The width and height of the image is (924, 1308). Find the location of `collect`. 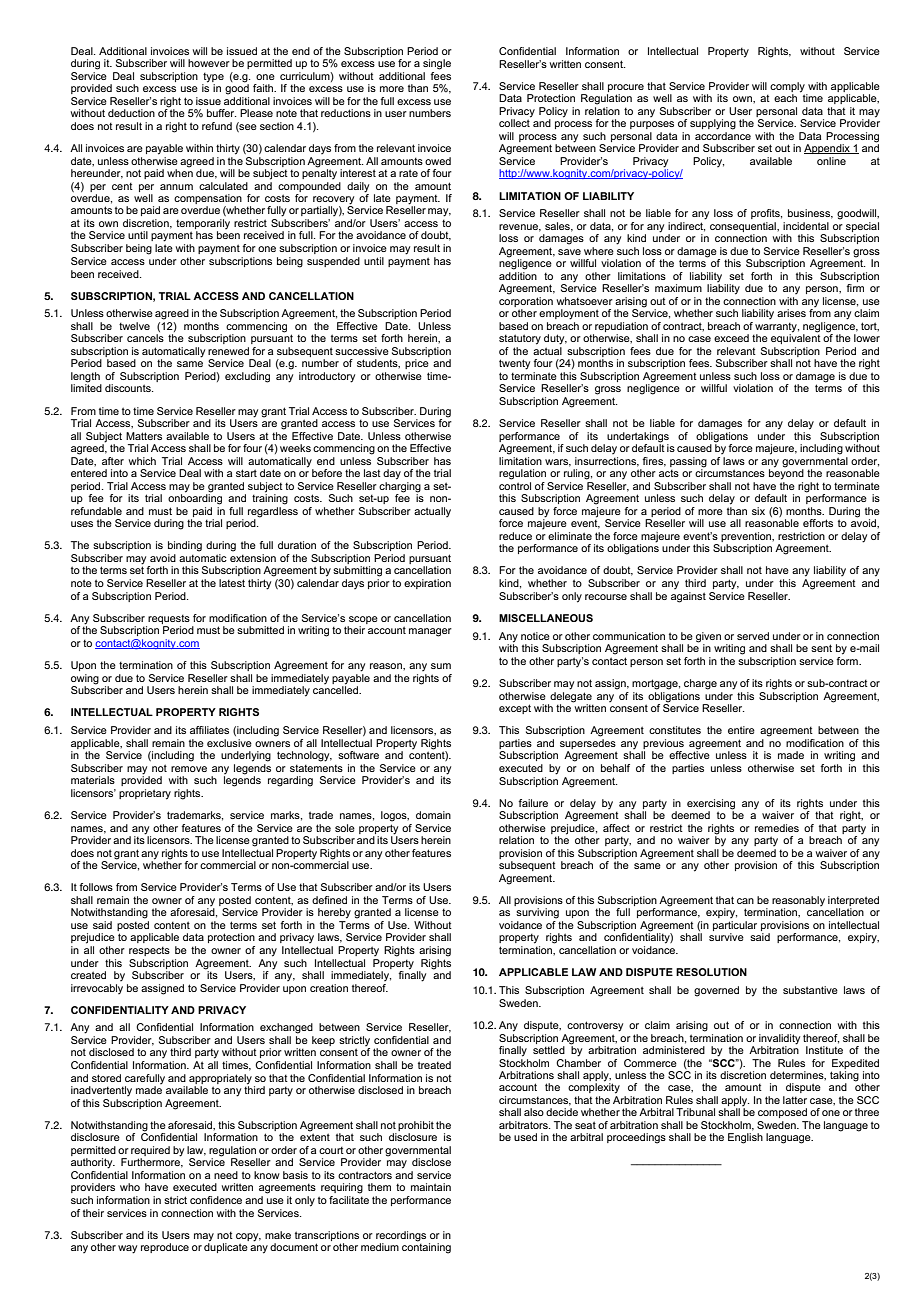

collect is located at coordinates (515, 122).
